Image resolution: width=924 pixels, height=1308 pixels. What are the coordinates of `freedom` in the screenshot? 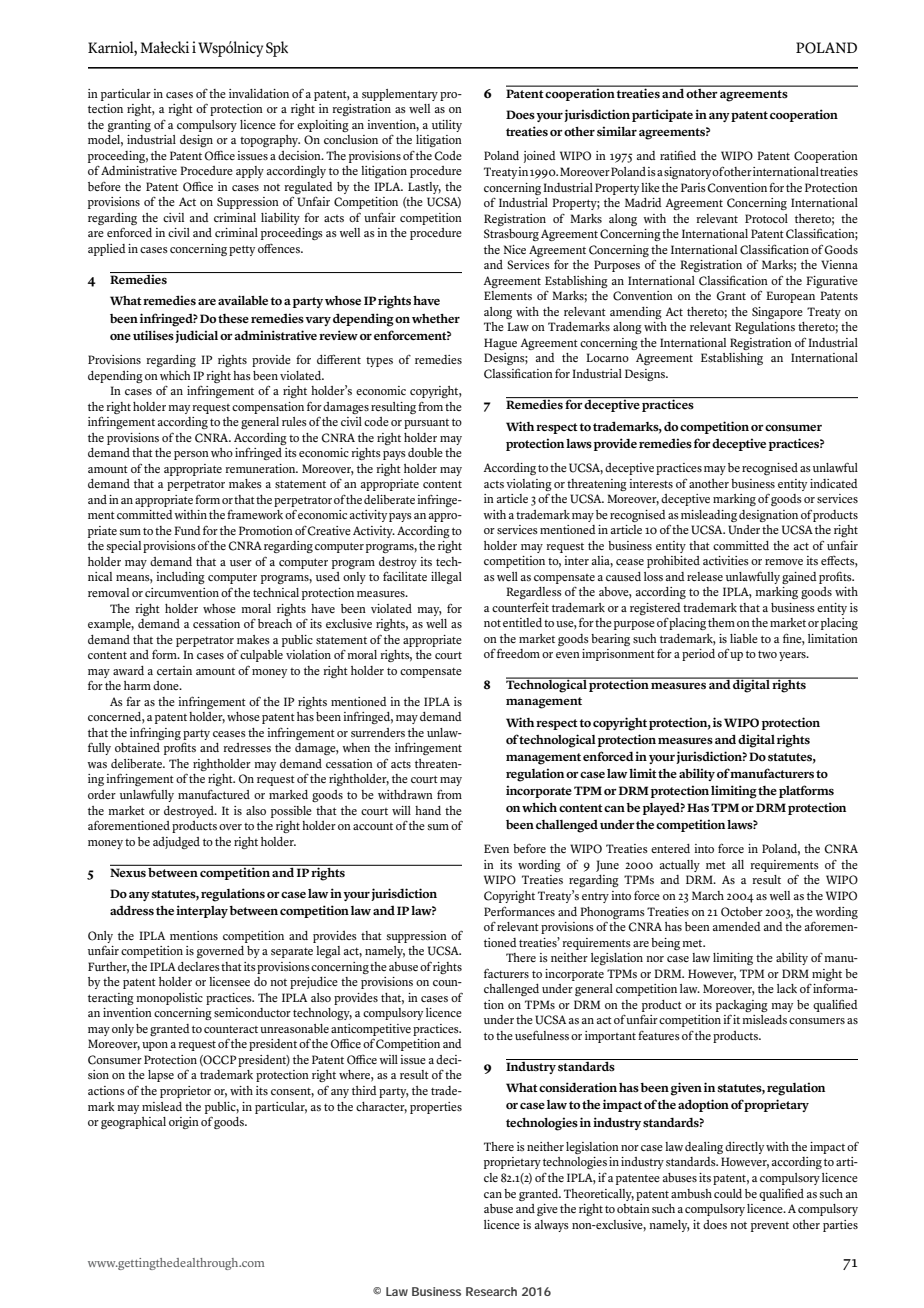 It's located at (518, 653).
